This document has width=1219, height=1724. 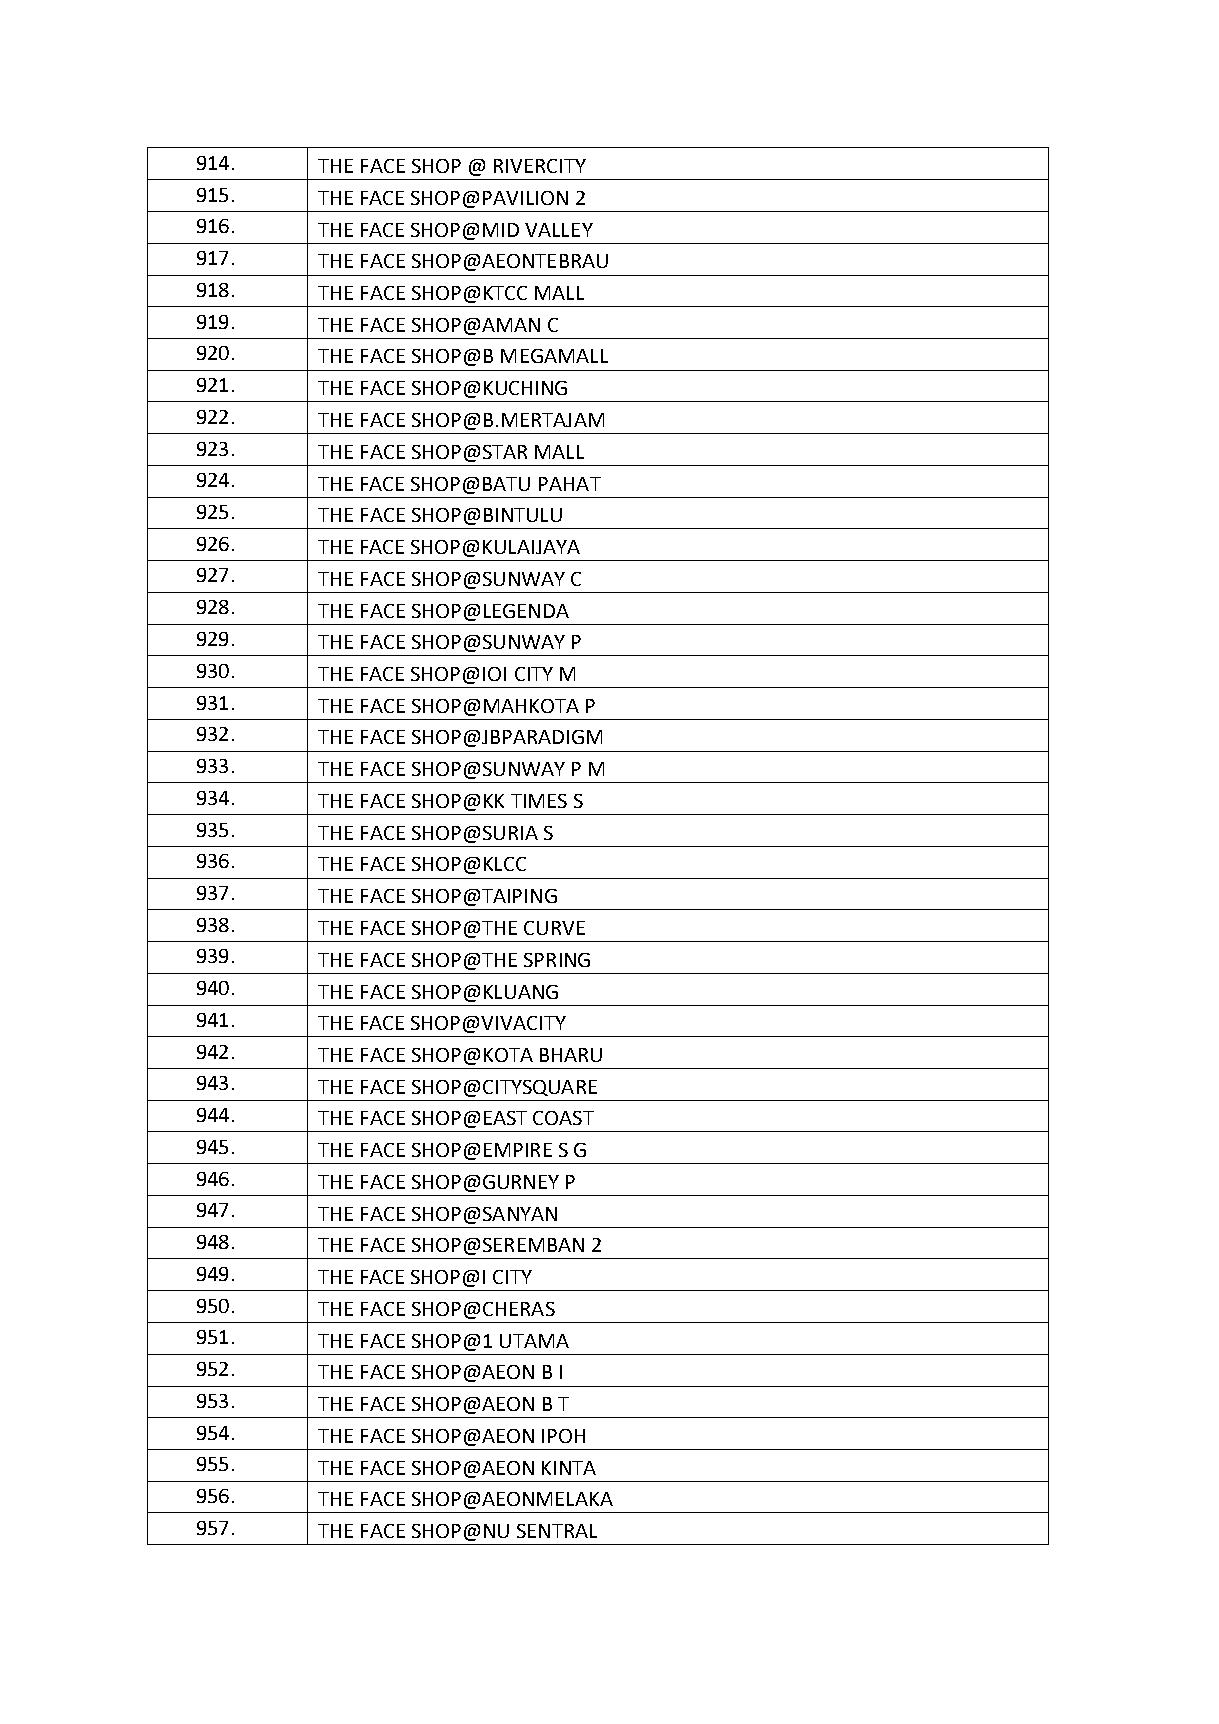 What do you see at coordinates (559, 230) in the document?
I see `VALLEY` at bounding box center [559, 230].
